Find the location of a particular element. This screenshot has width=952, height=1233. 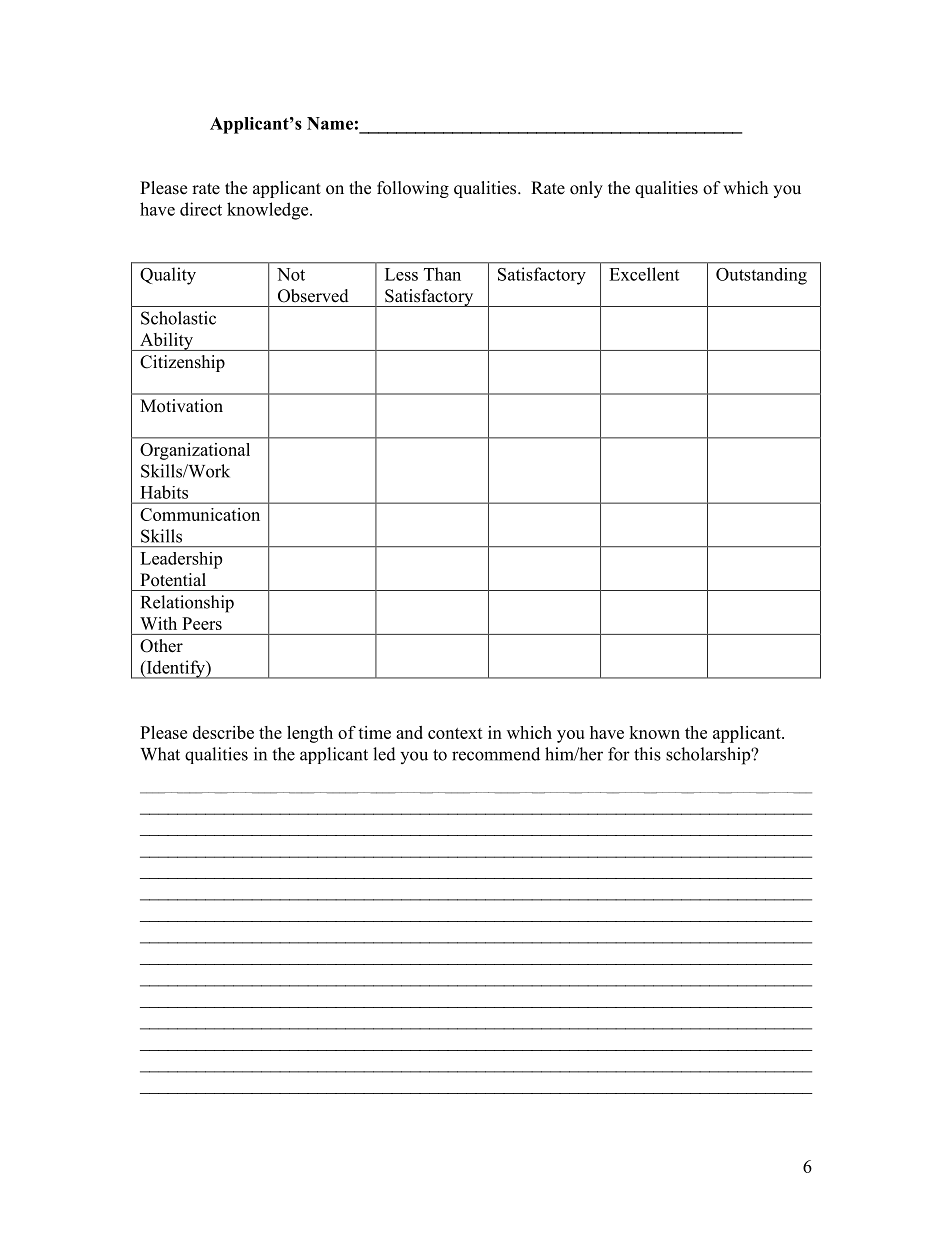

Excellent is located at coordinates (644, 274).
